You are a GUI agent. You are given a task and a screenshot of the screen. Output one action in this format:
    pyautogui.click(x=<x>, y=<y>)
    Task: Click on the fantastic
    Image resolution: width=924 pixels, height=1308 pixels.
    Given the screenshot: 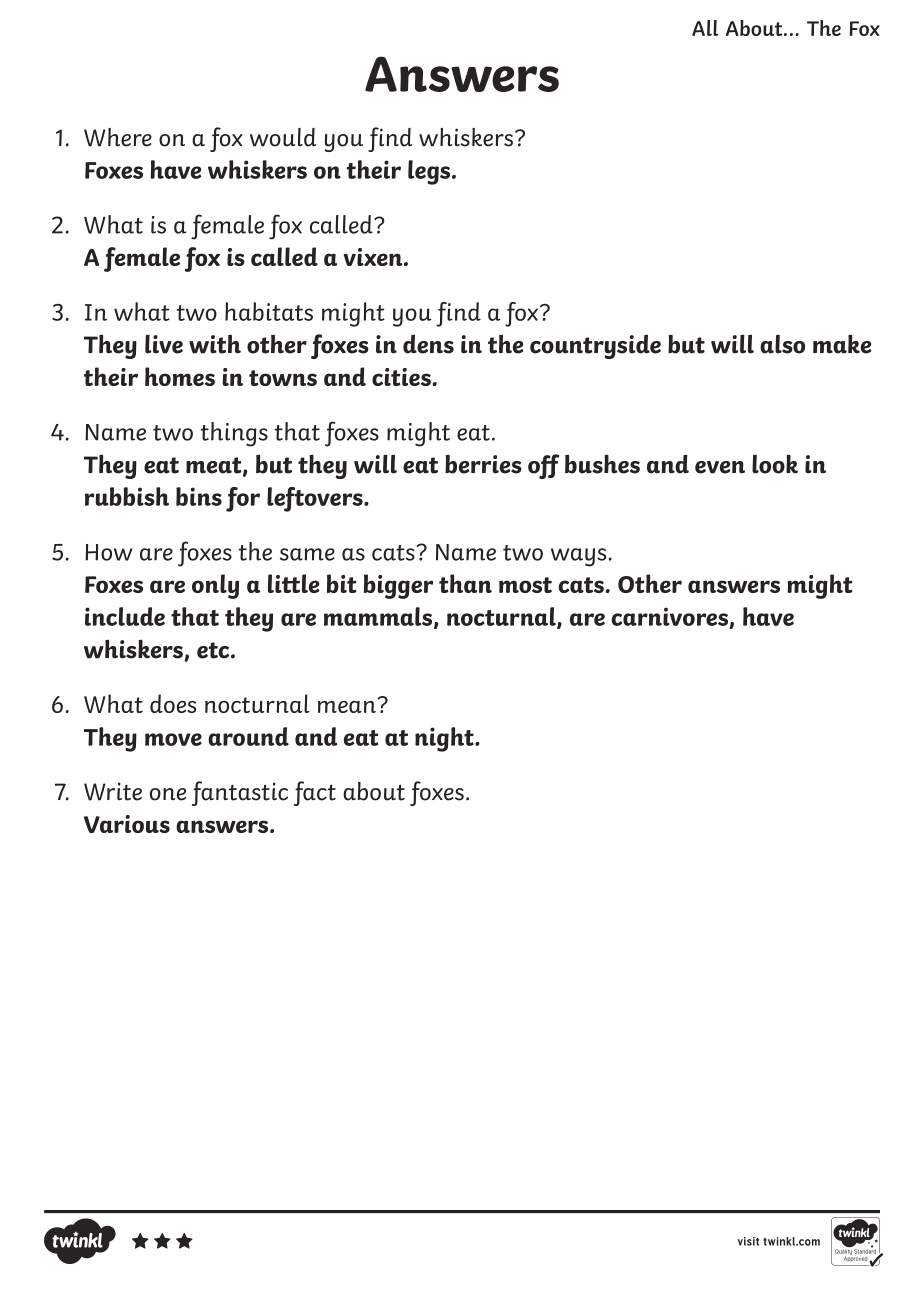 What is the action you would take?
    pyautogui.click(x=240, y=793)
